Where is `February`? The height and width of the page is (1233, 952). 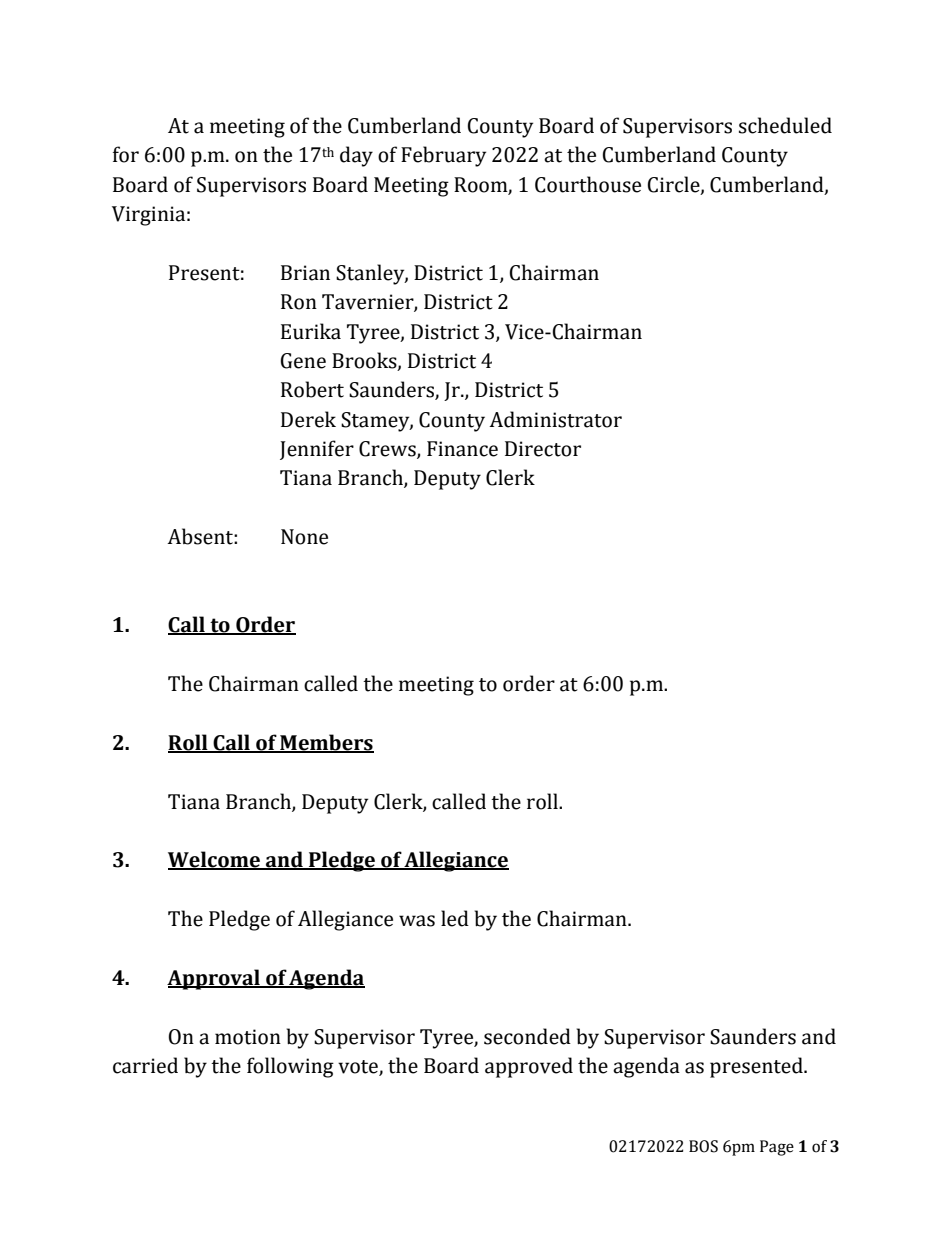 February is located at coordinates (443, 156).
